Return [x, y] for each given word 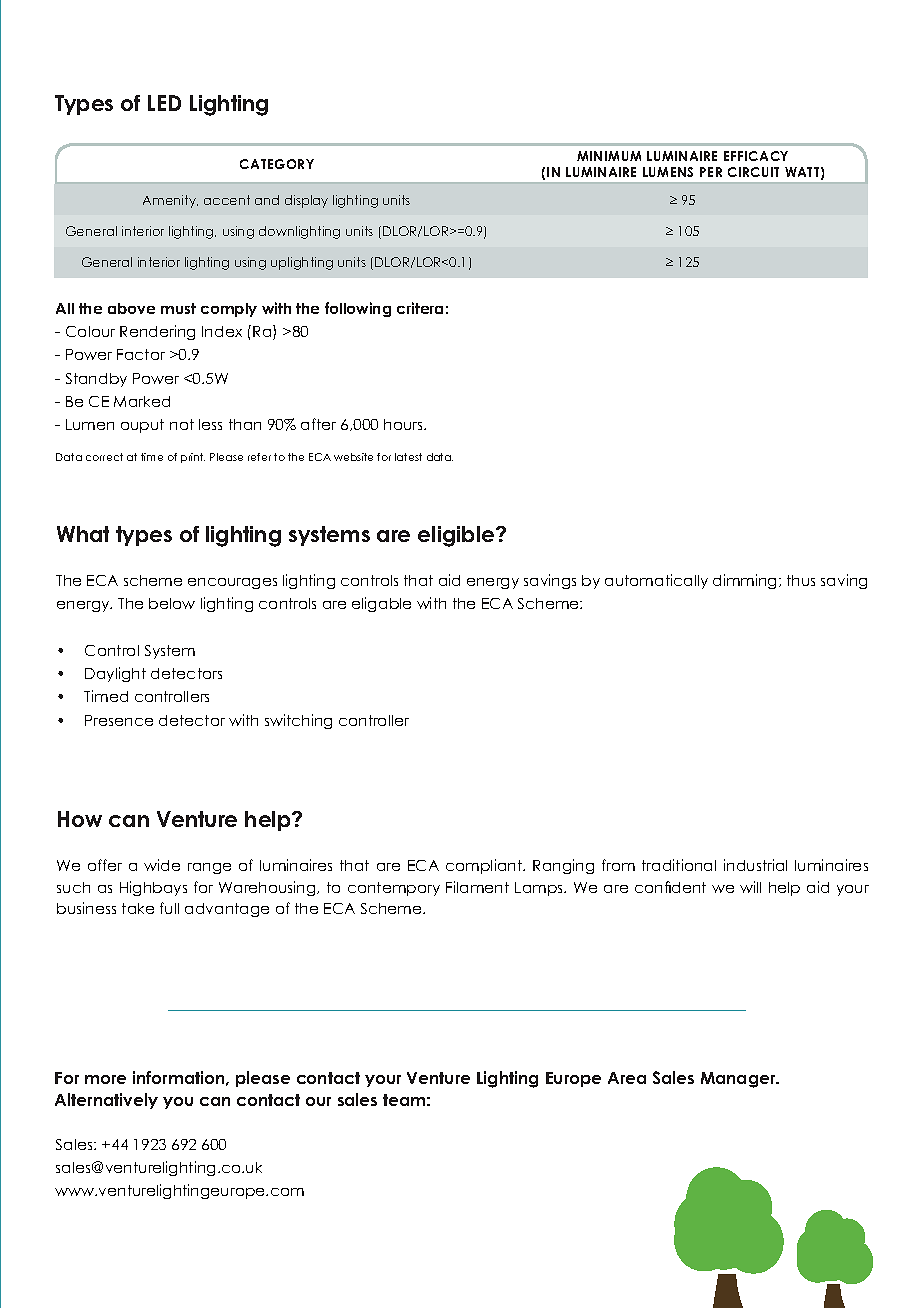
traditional [679, 865]
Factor [141, 354]
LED [164, 103]
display [306, 201]
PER [711, 172]
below [172, 603]
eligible [457, 536]
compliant [485, 866]
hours [404, 424]
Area [627, 1078]
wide [162, 865]
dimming [746, 581]
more [105, 1079]
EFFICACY [756, 156]
